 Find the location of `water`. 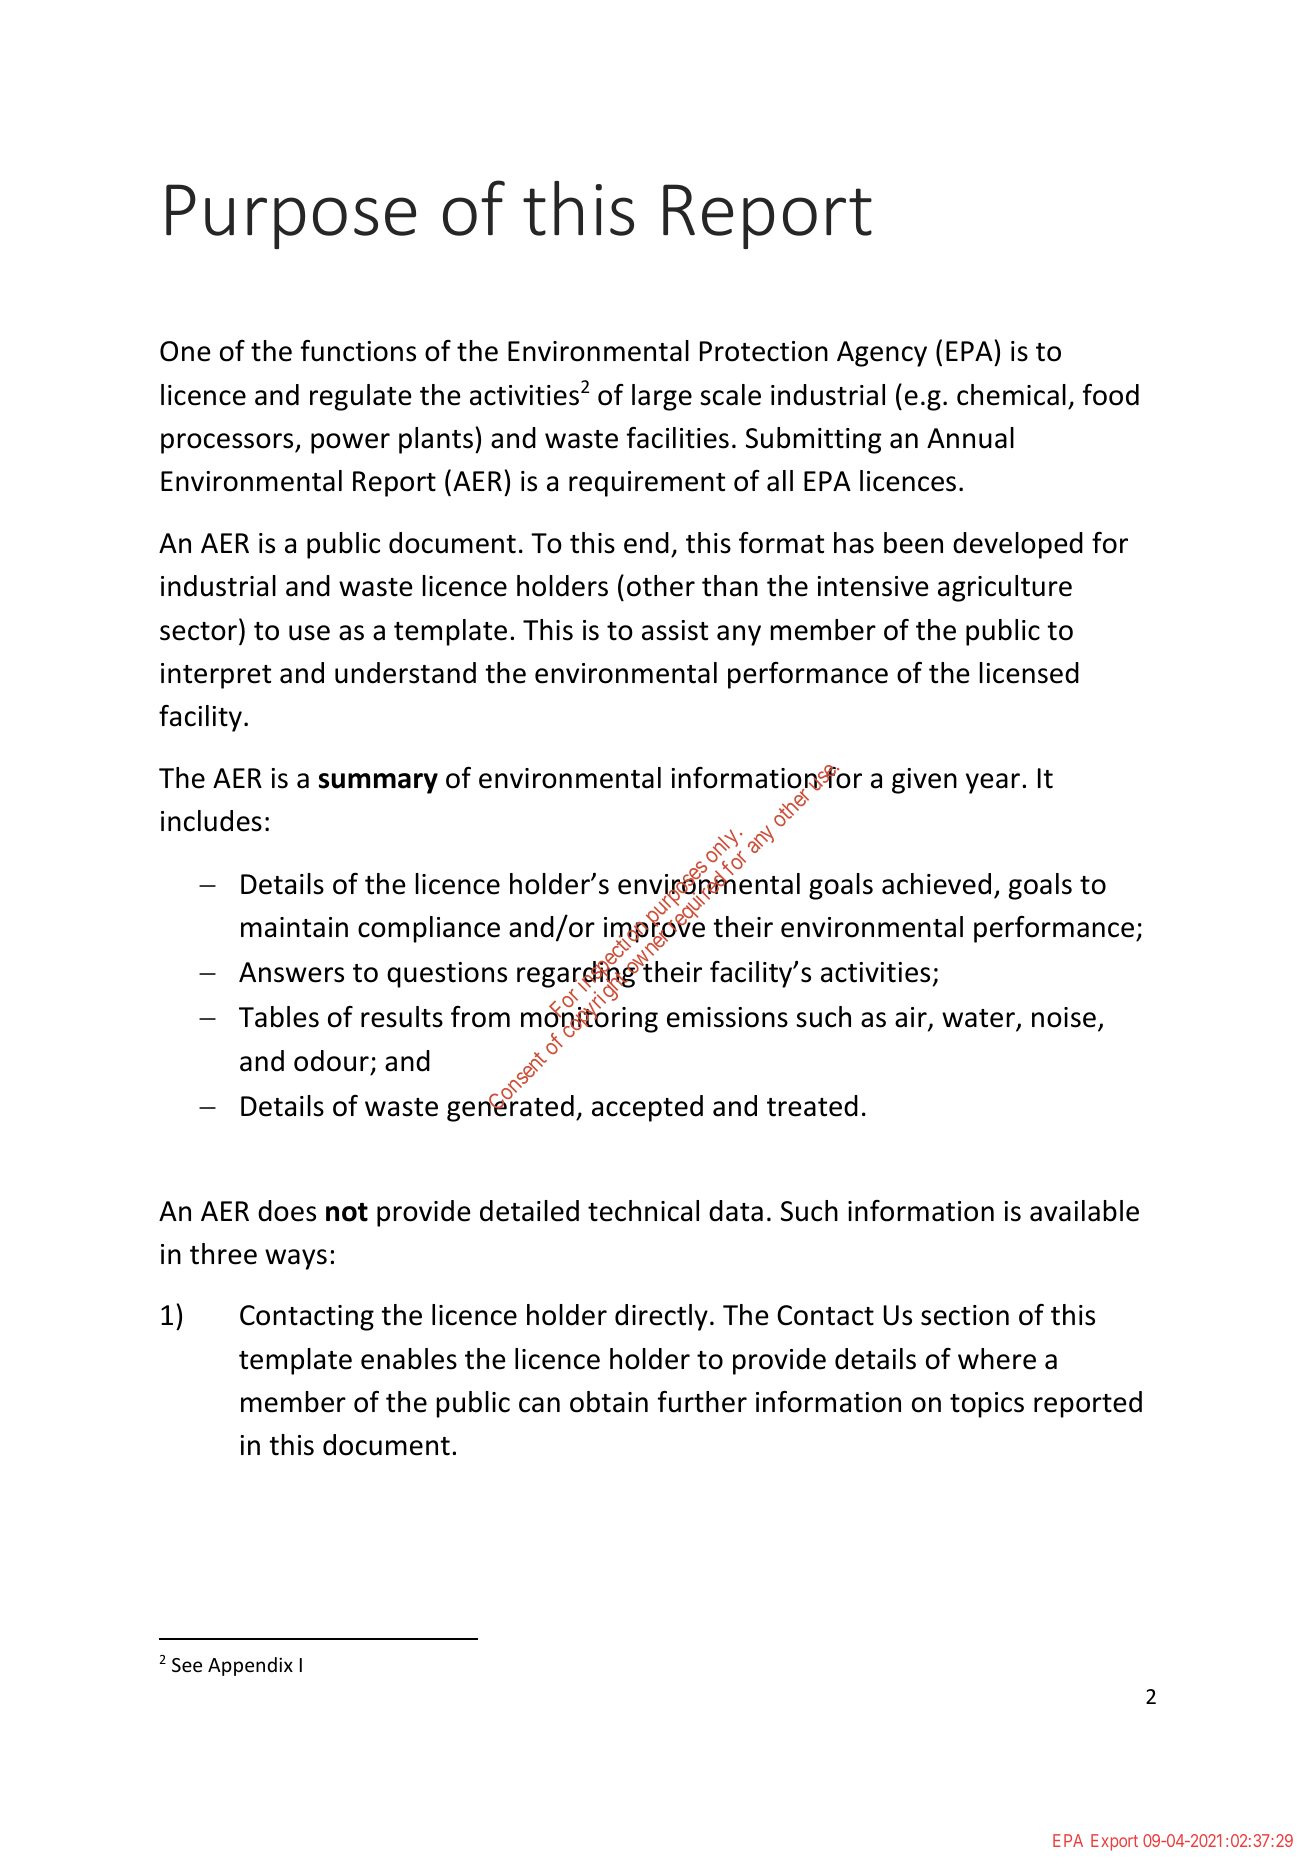

water is located at coordinates (979, 1020).
